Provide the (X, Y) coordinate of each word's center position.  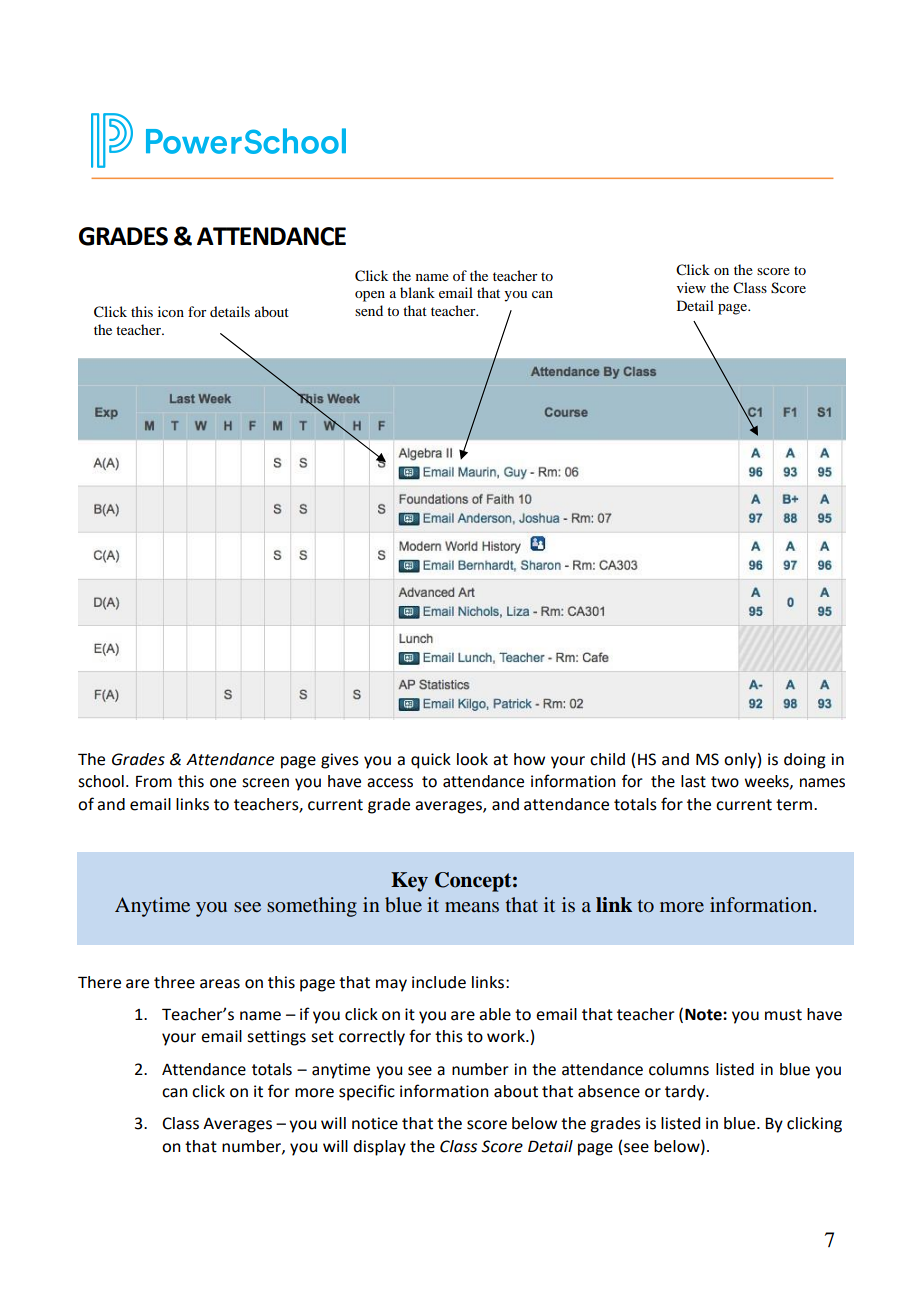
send (369, 310)
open (370, 296)
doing (805, 761)
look (472, 759)
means (472, 907)
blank (417, 292)
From (154, 781)
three (174, 982)
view (691, 287)
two (725, 782)
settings (276, 1038)
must (783, 1015)
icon (171, 311)
